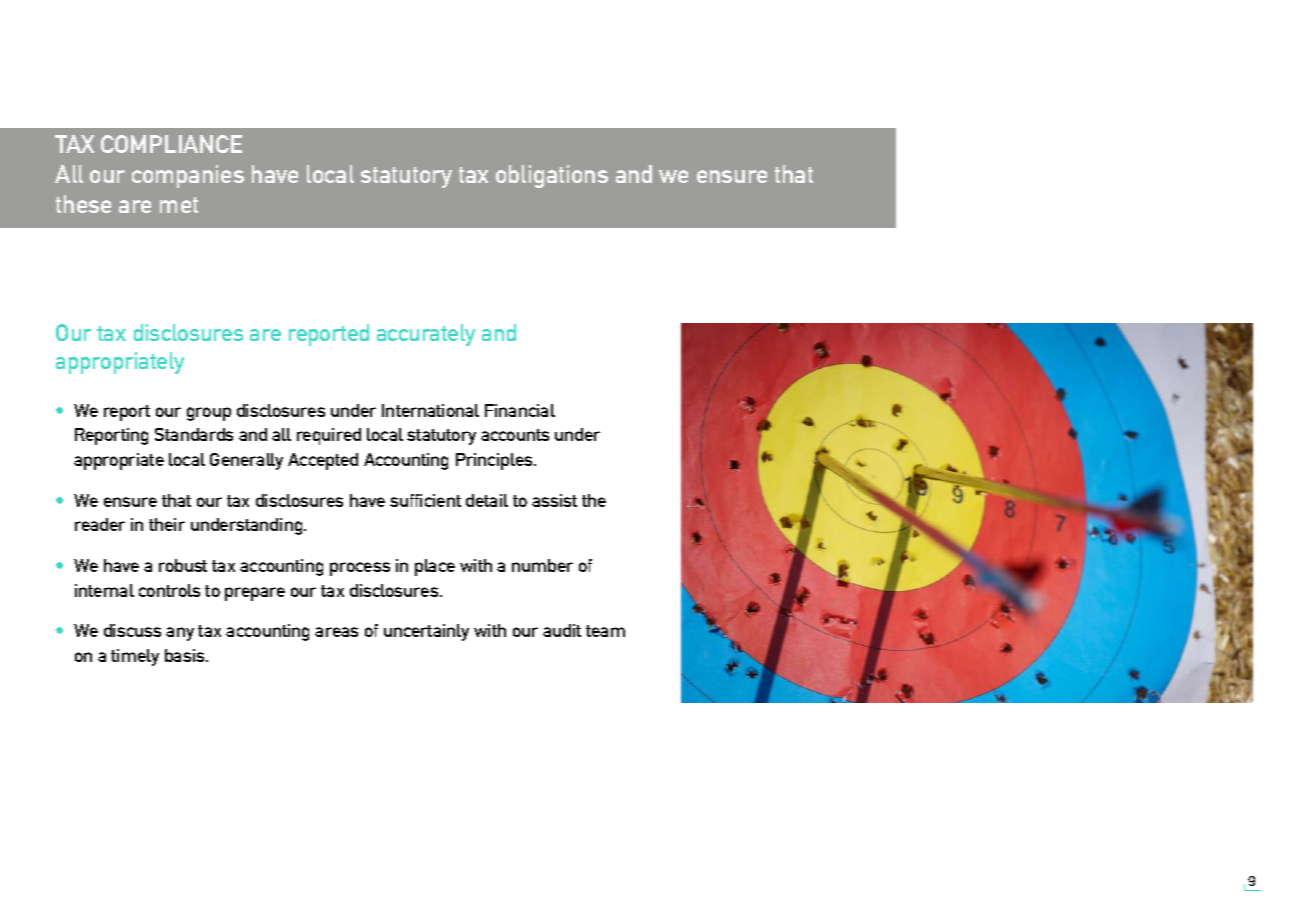 This page has height=924, width=1308. I want to click on number, so click(542, 565).
